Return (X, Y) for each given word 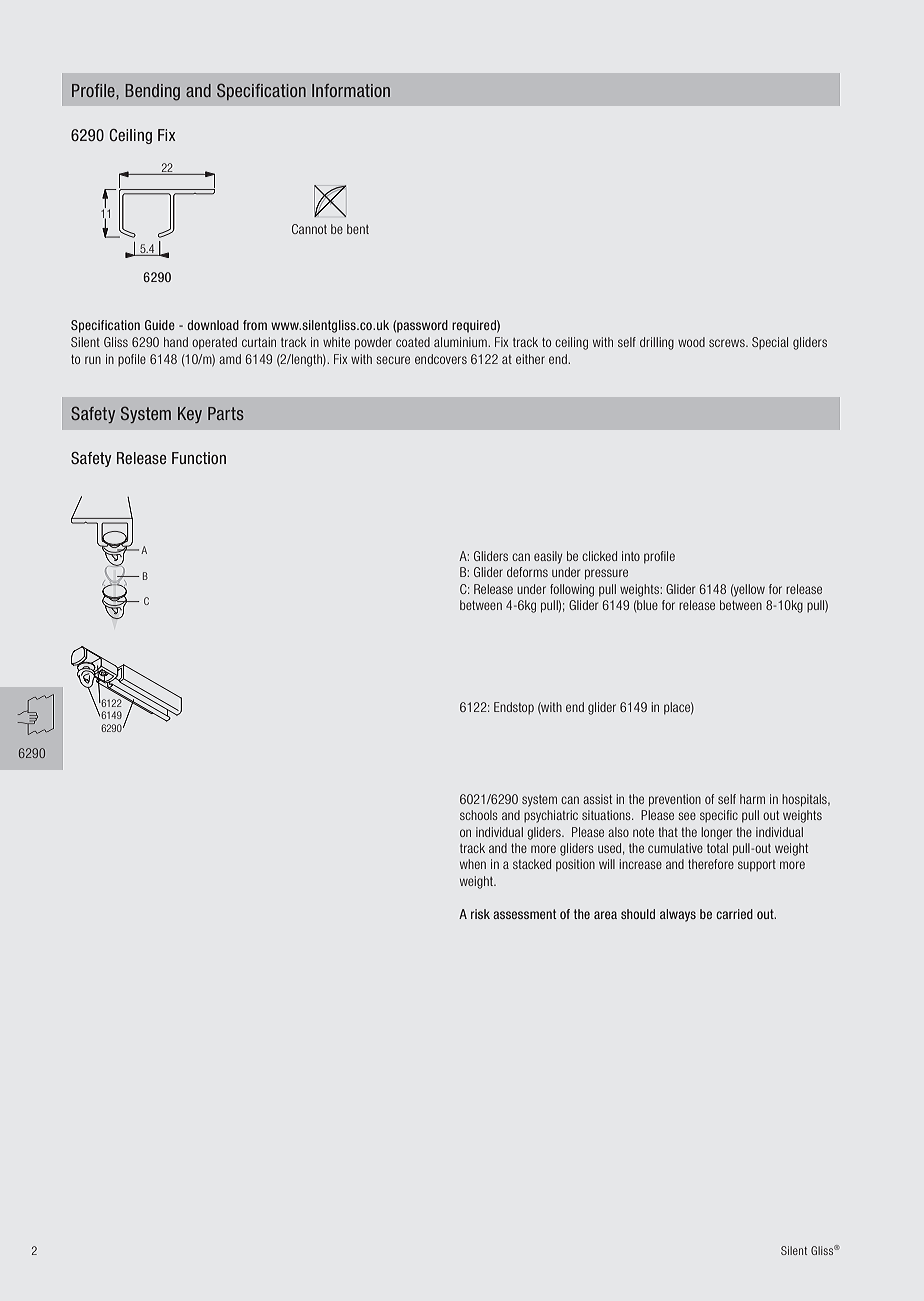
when (473, 864)
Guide (160, 325)
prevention (675, 800)
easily (548, 557)
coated (413, 342)
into (631, 556)
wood (691, 342)
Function (199, 458)
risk (480, 914)
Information (351, 90)
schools (479, 815)
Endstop (514, 708)
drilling (657, 343)
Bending (152, 92)
